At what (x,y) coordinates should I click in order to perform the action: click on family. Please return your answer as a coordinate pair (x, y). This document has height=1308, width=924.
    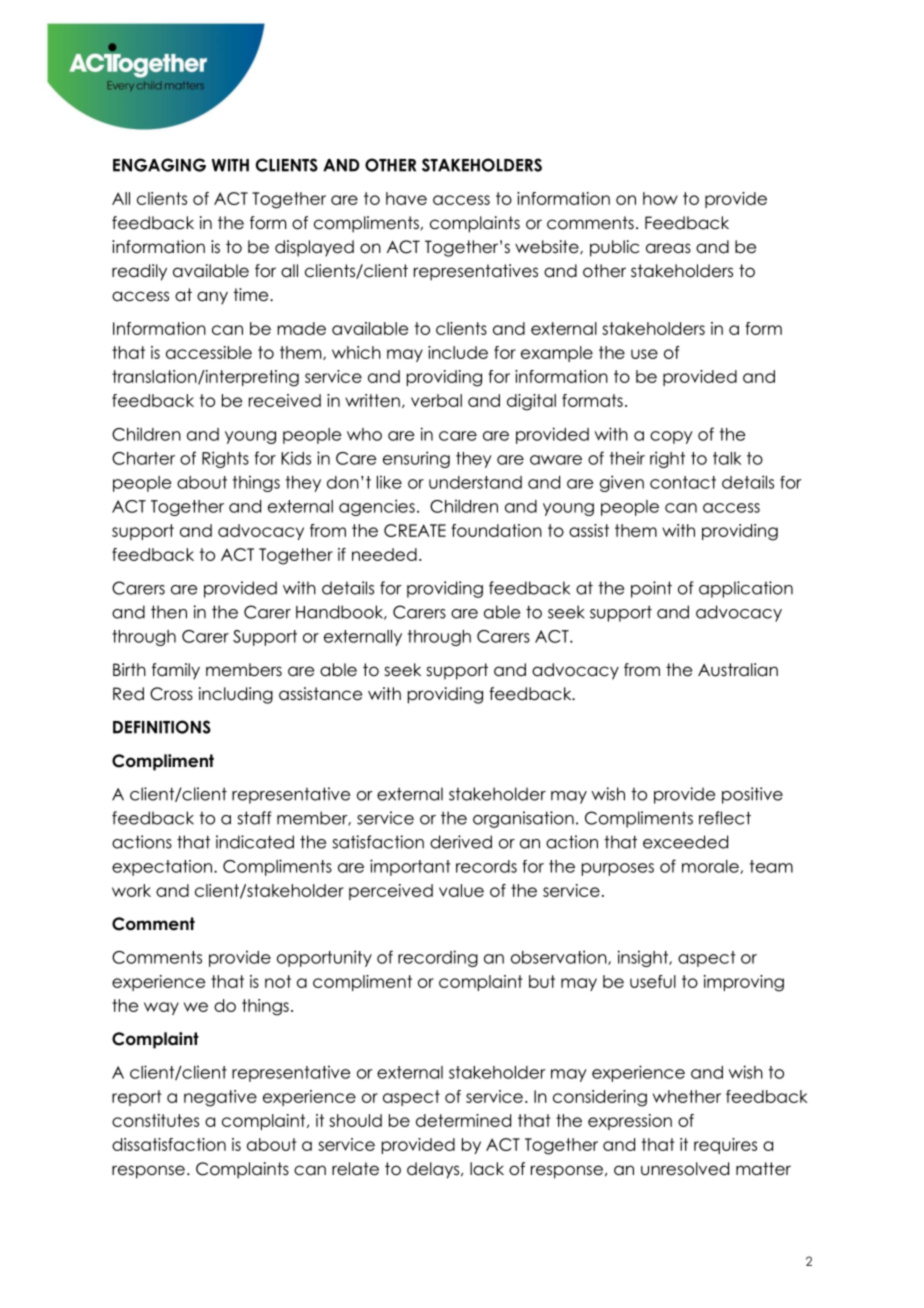
    Looking at the image, I should click on (176, 671).
